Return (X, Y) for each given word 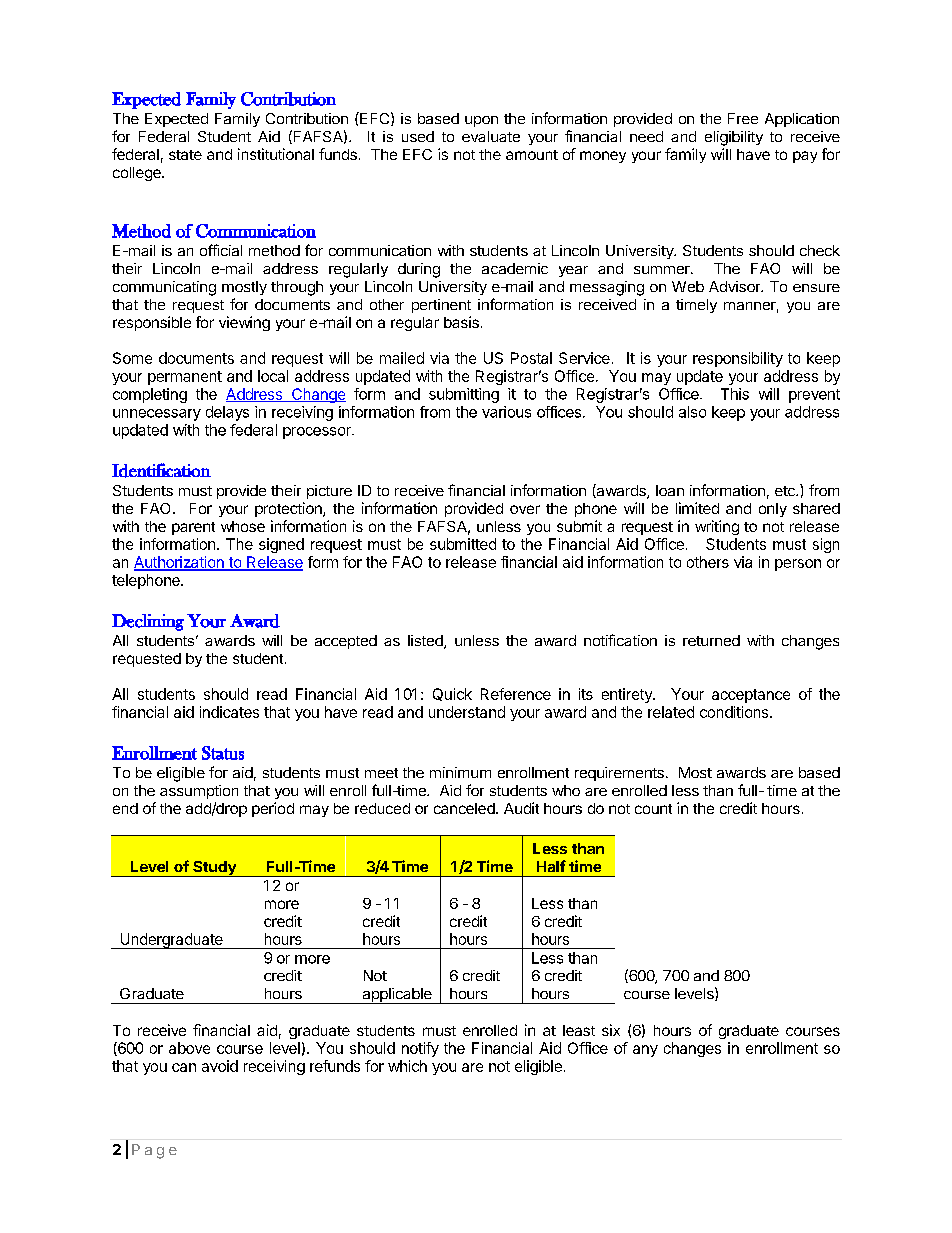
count (653, 809)
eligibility (734, 138)
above (189, 1048)
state (185, 155)
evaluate (491, 136)
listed (426, 642)
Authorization (180, 563)
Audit (521, 808)
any (645, 1051)
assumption (199, 792)
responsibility (738, 359)
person (798, 565)
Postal (531, 358)
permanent (185, 378)
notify (420, 1049)
